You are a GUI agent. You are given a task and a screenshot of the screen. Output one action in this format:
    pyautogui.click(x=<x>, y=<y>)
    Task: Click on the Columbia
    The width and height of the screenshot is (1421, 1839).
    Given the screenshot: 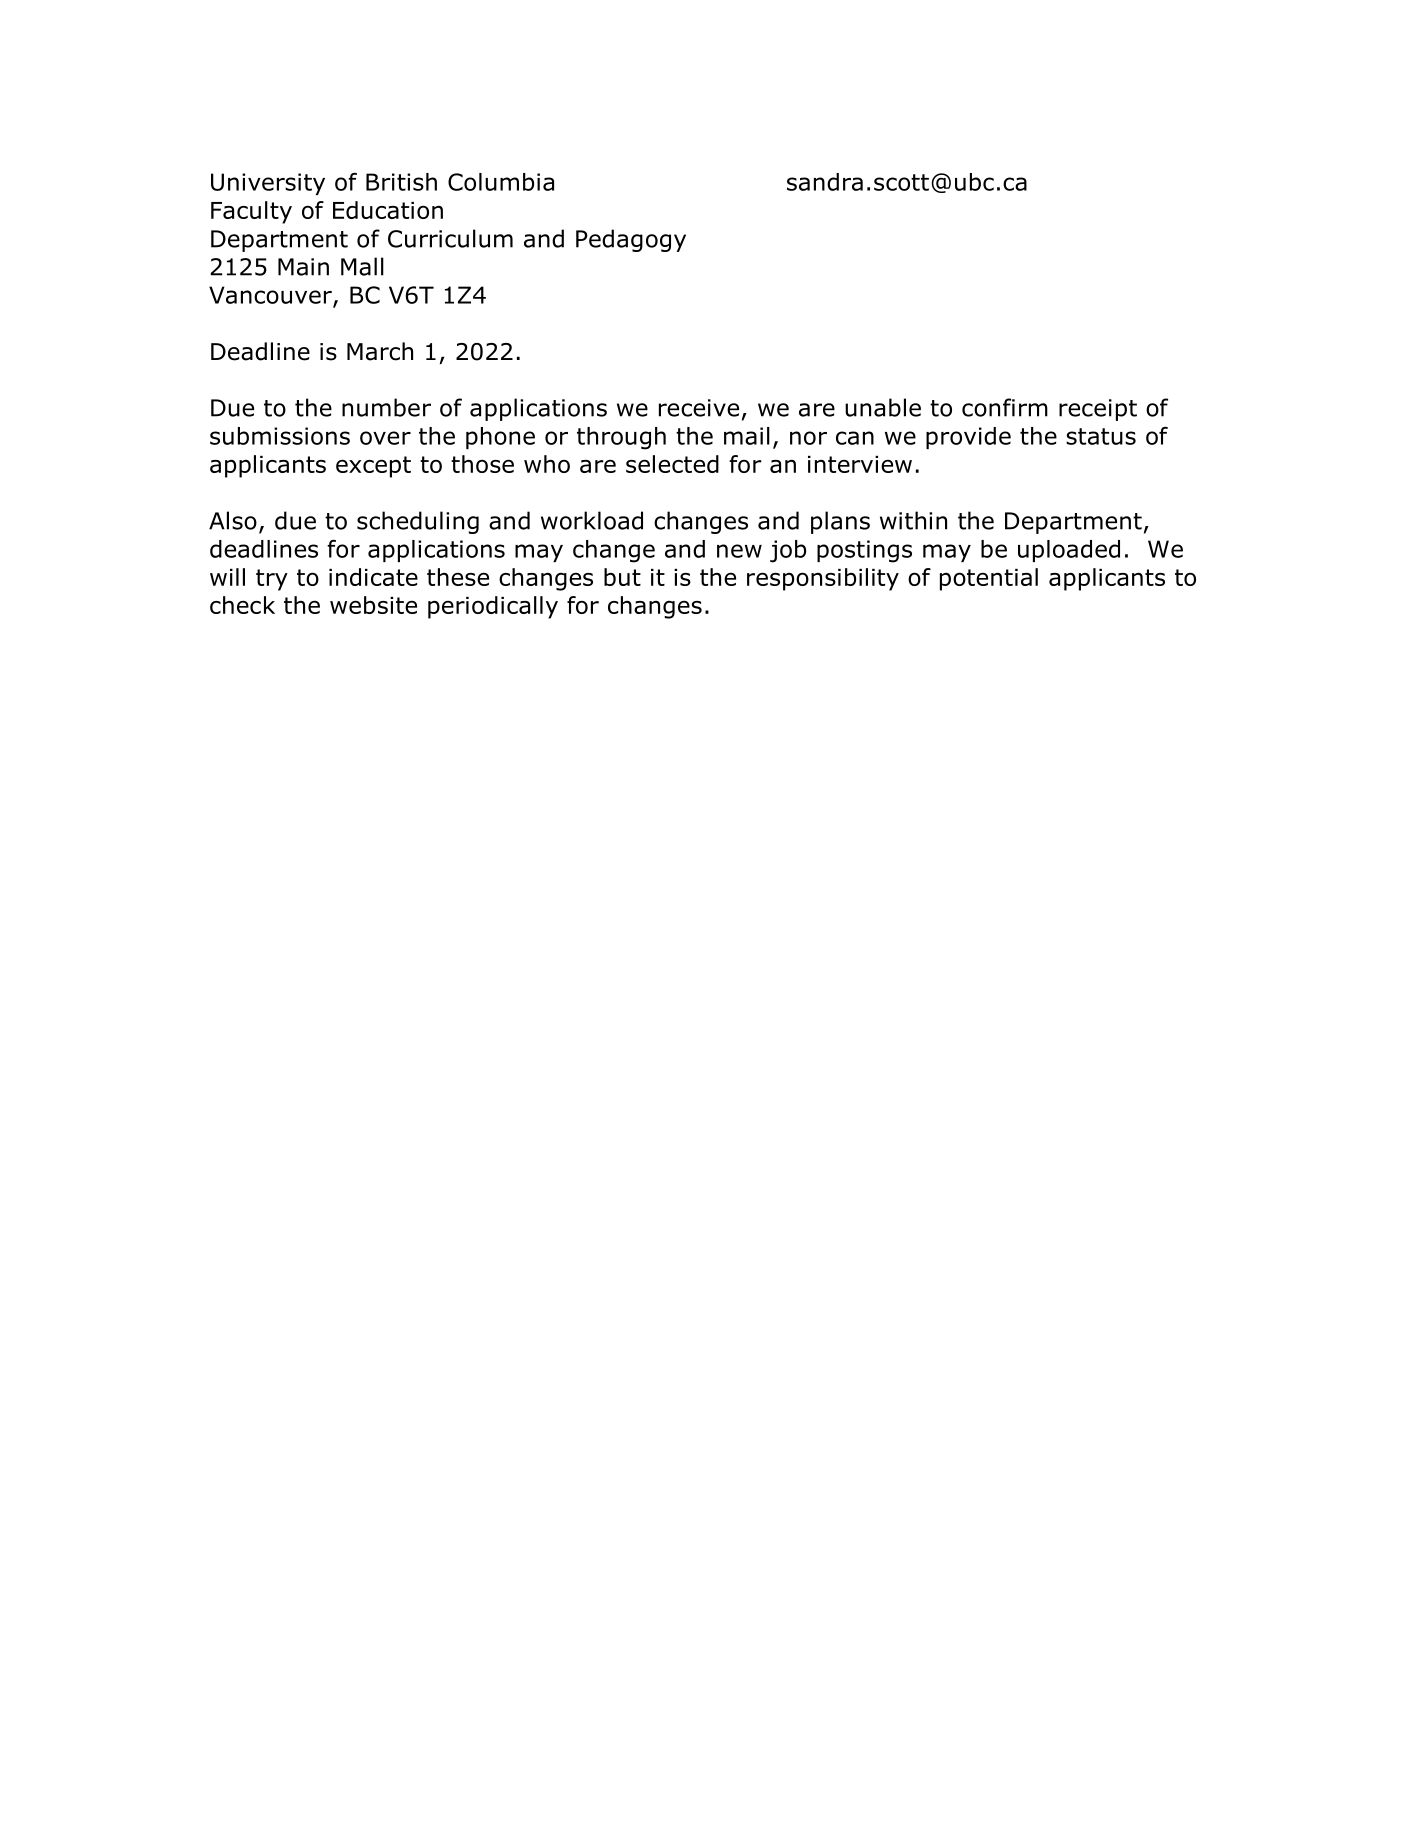 What is the action you would take?
    pyautogui.click(x=501, y=182)
